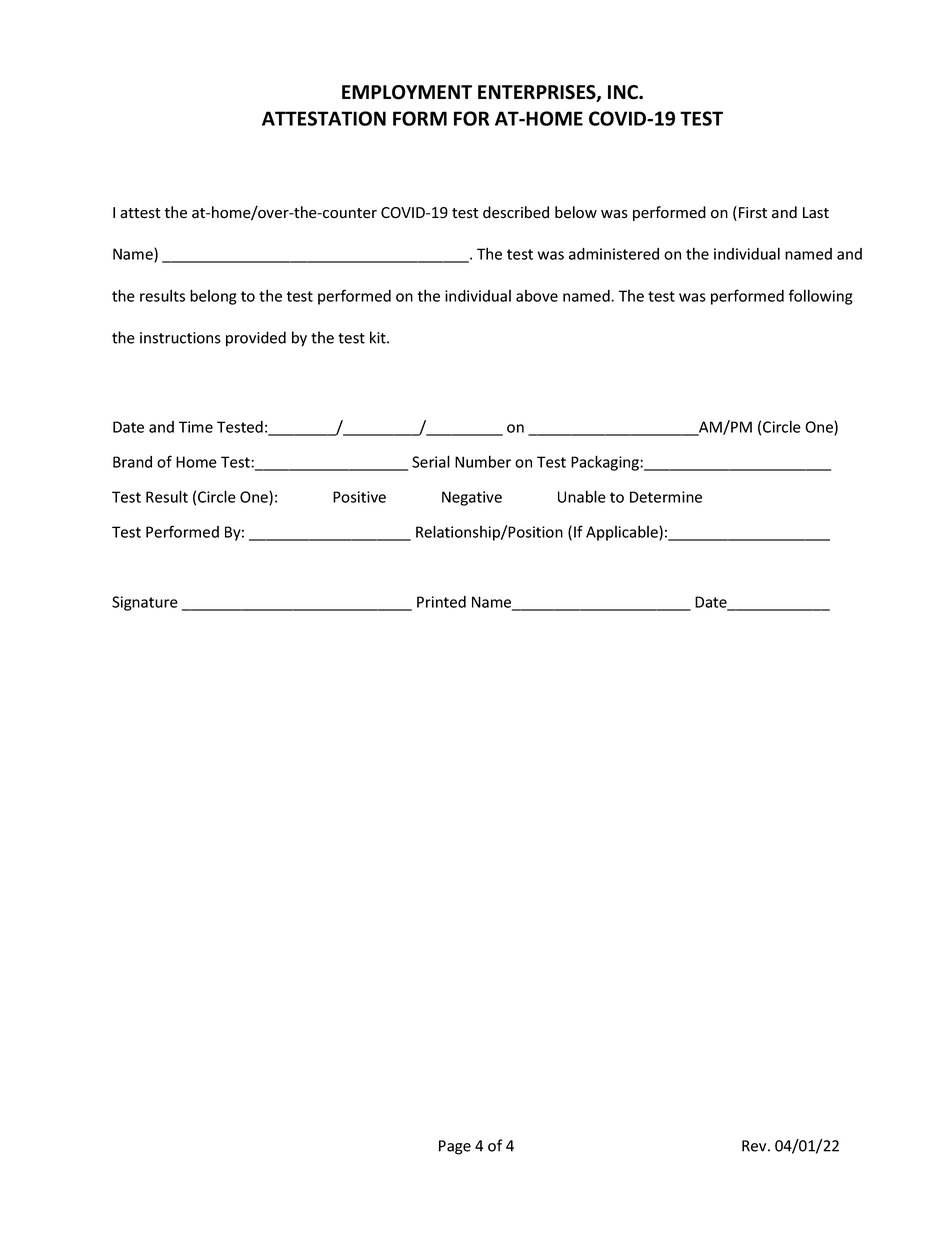 Image resolution: width=952 pixels, height=1233 pixels. What do you see at coordinates (145, 603) in the screenshot?
I see `Signature` at bounding box center [145, 603].
